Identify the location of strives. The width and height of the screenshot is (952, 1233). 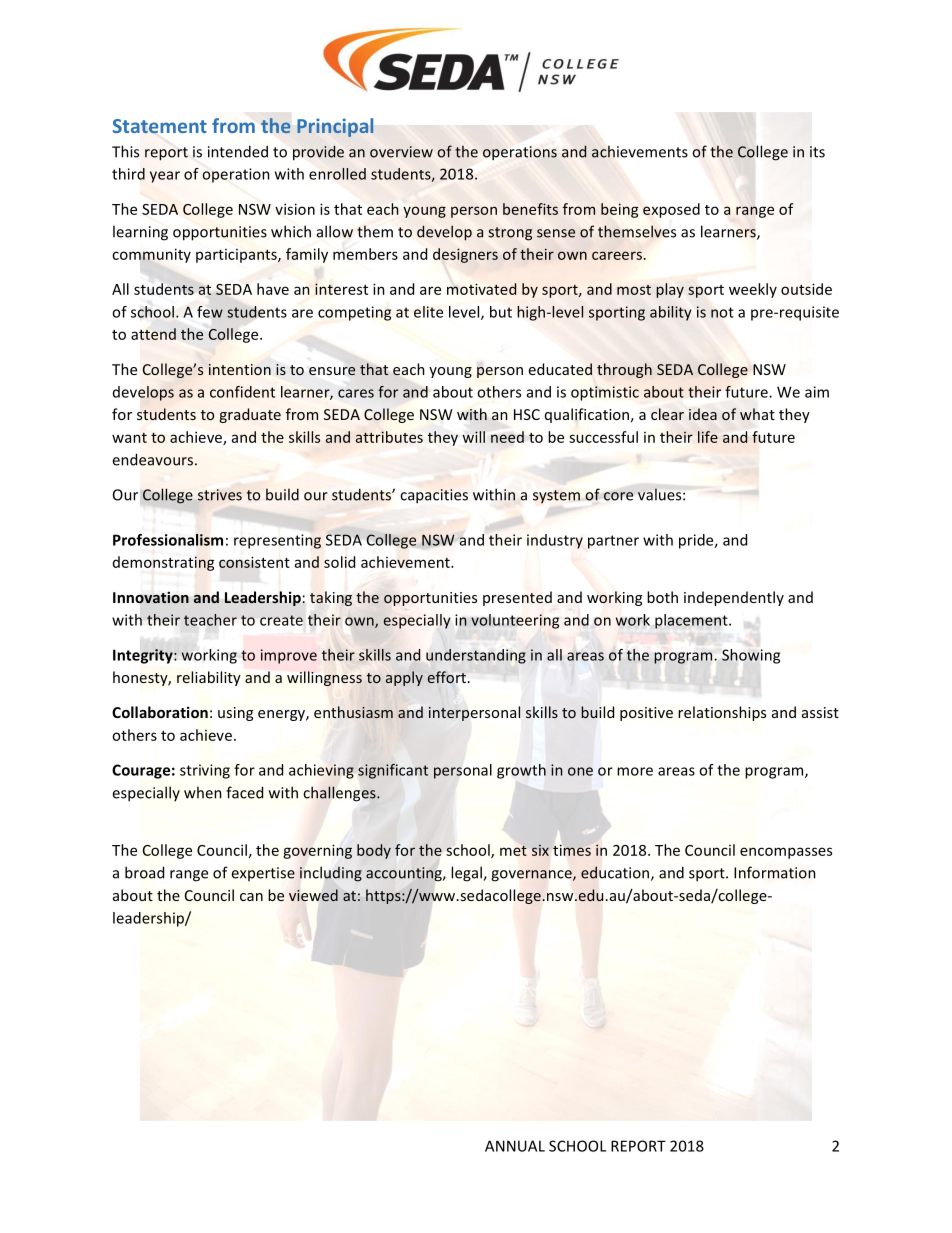
(220, 495).
